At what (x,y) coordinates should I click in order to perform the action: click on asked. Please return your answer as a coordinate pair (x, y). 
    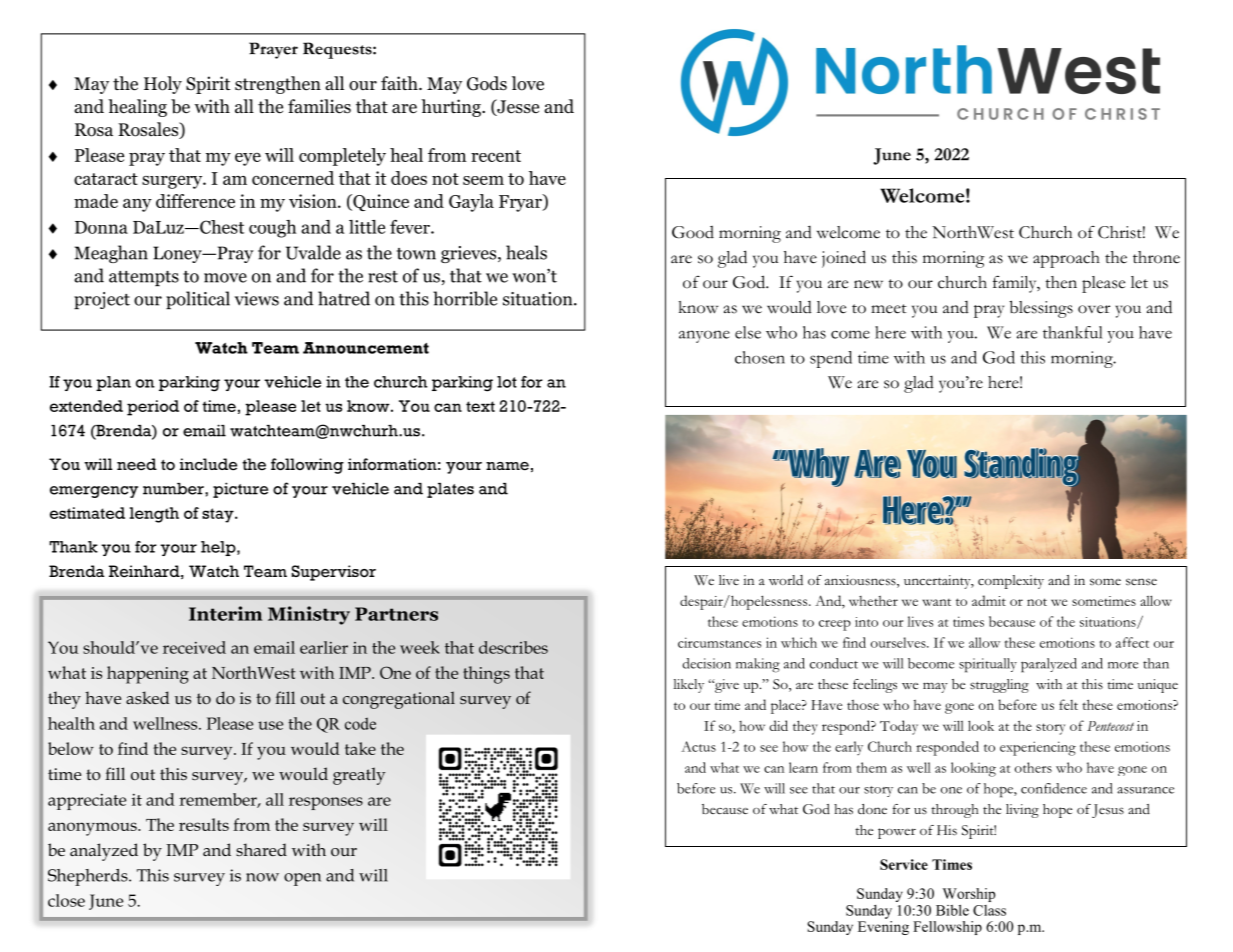
    Looking at the image, I should click on (148, 698).
